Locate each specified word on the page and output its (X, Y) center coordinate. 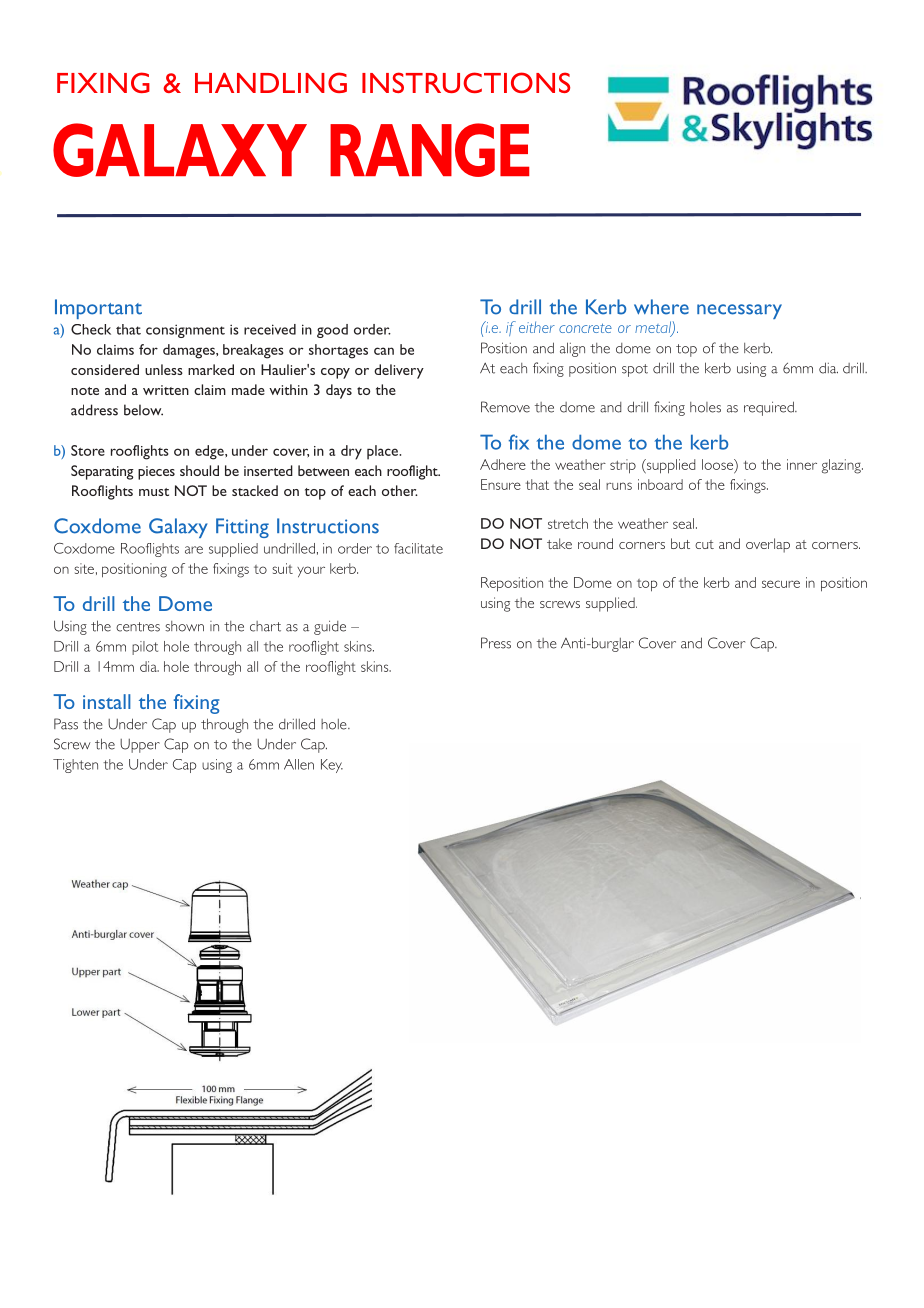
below (143, 410)
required (770, 408)
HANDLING (271, 82)
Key (332, 766)
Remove (505, 407)
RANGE (429, 150)
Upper (140, 746)
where (661, 307)
